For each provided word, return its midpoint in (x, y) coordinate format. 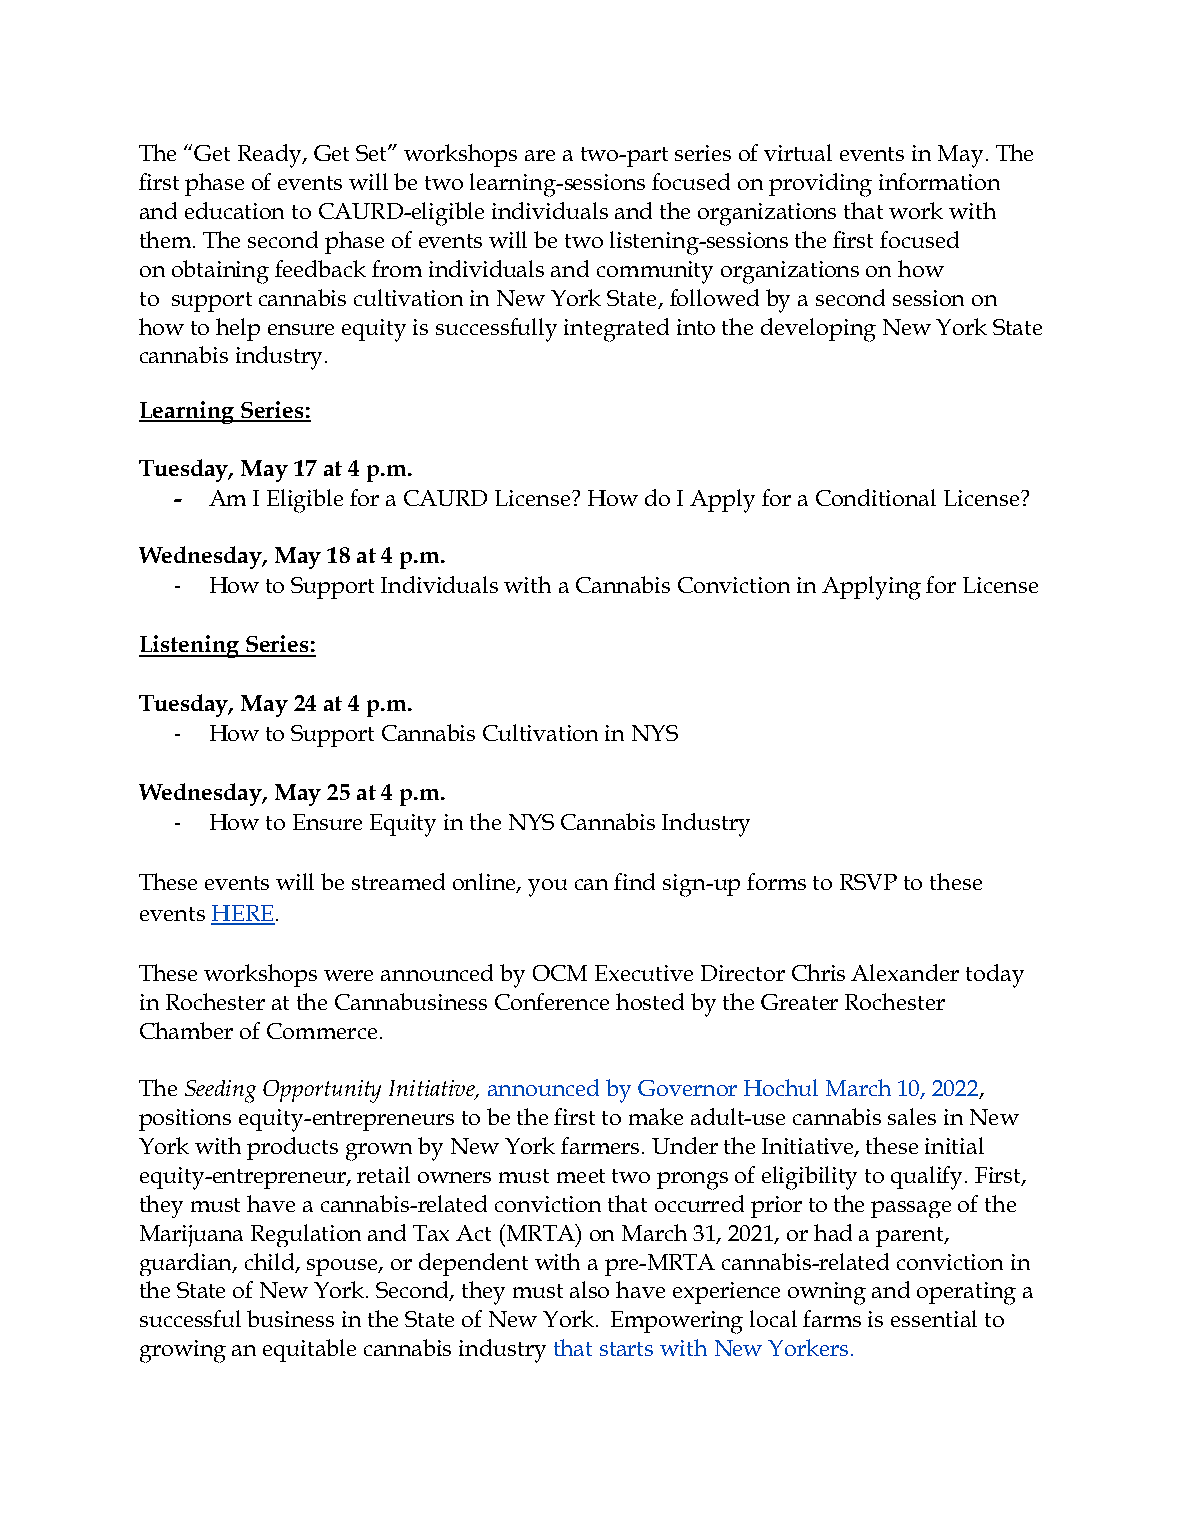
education (234, 210)
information (939, 181)
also (589, 1289)
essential (934, 1318)
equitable (309, 1350)
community (655, 272)
